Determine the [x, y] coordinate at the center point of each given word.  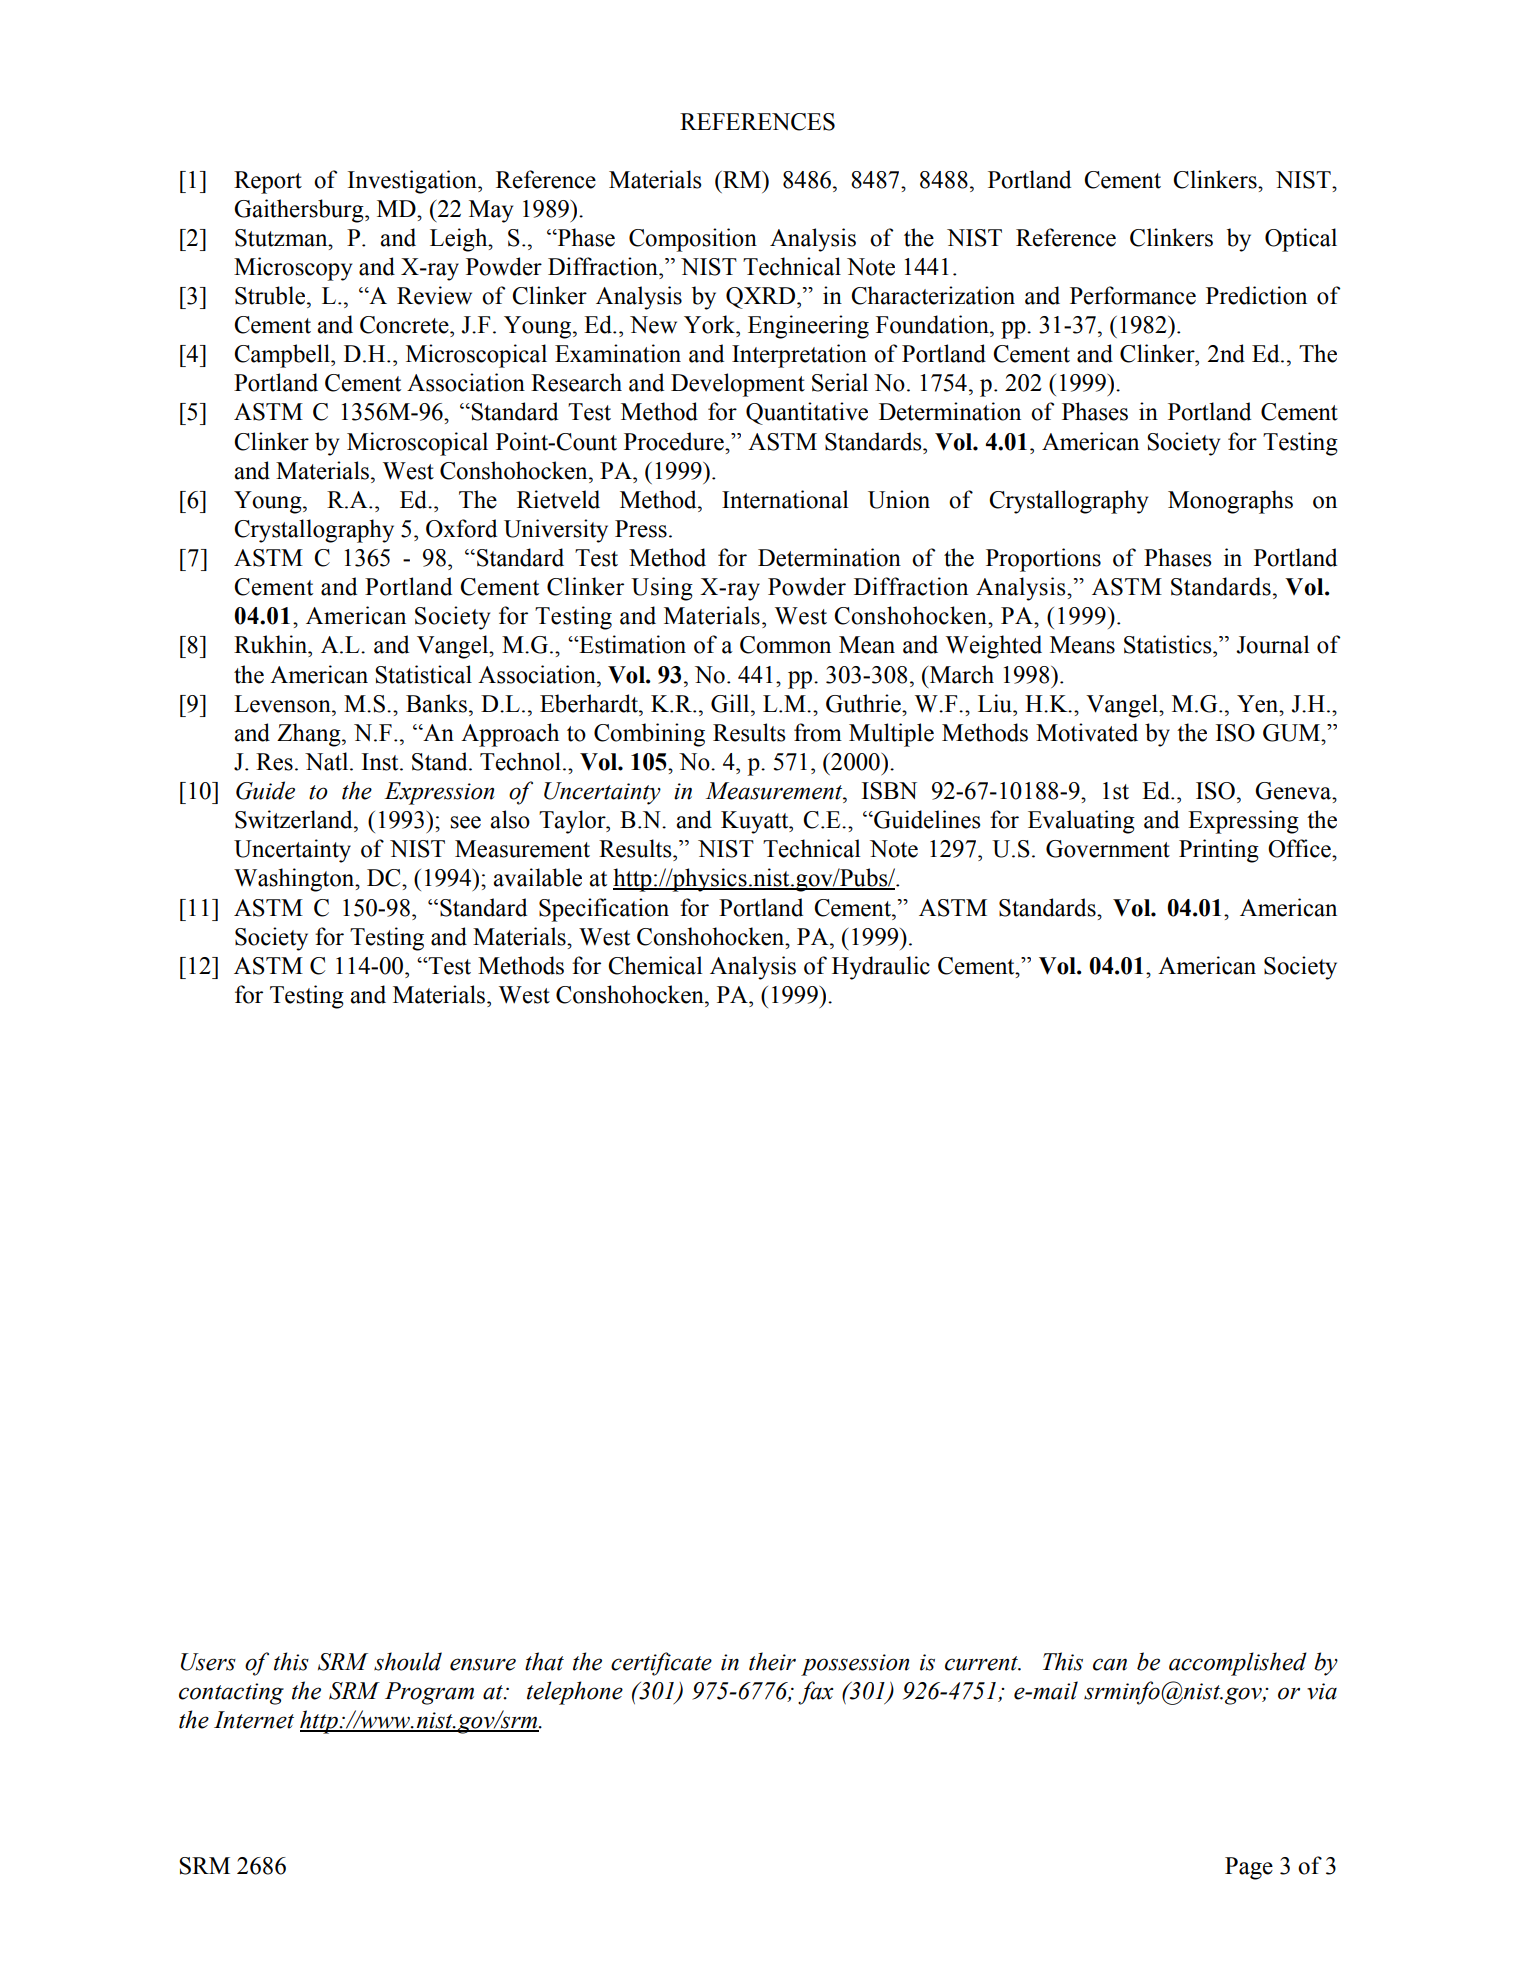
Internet [254, 1720]
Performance [1133, 295]
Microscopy [293, 269]
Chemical [655, 965]
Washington [295, 880]
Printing [1219, 851]
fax [816, 1693]
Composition [693, 240]
